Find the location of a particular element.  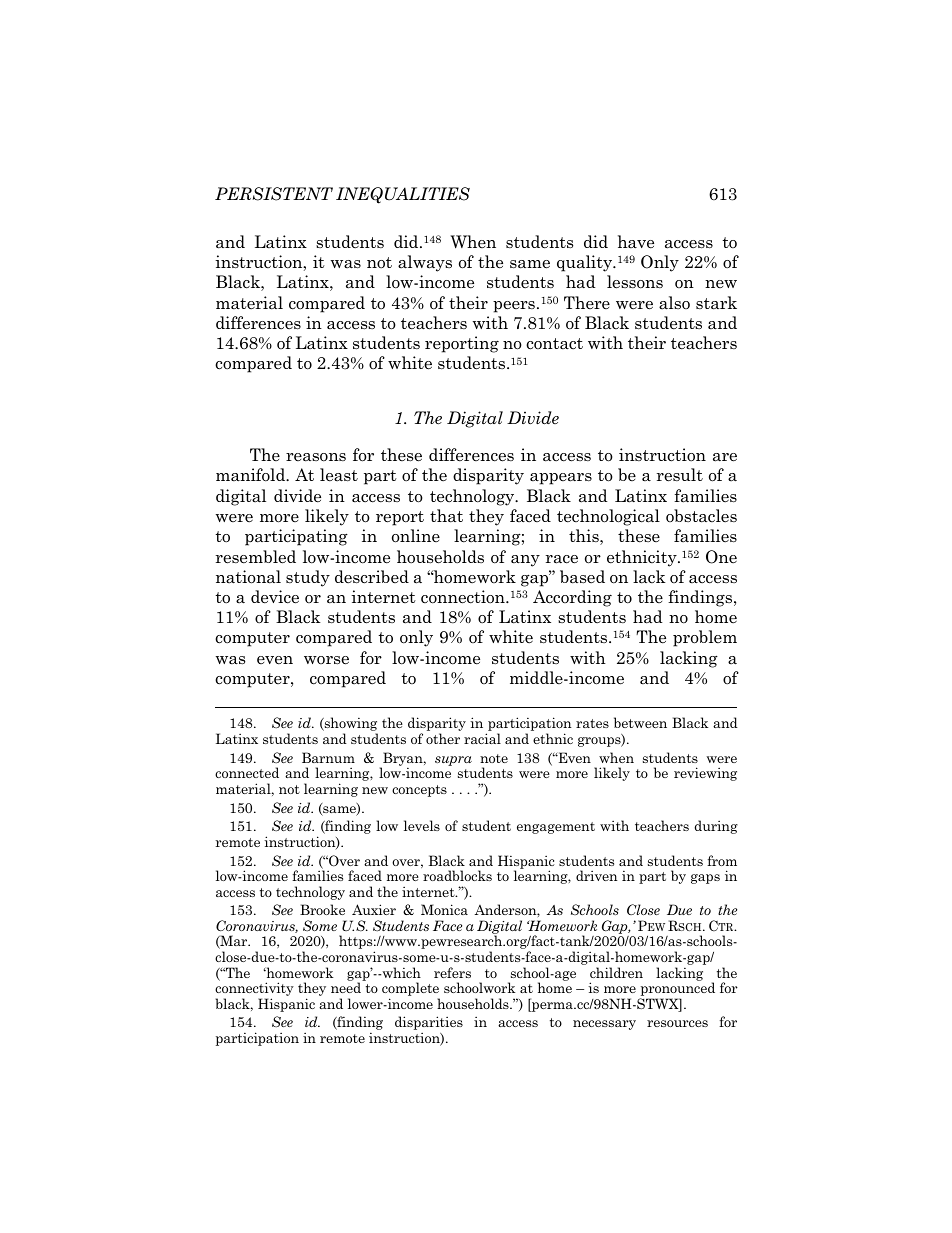

have is located at coordinates (636, 242).
